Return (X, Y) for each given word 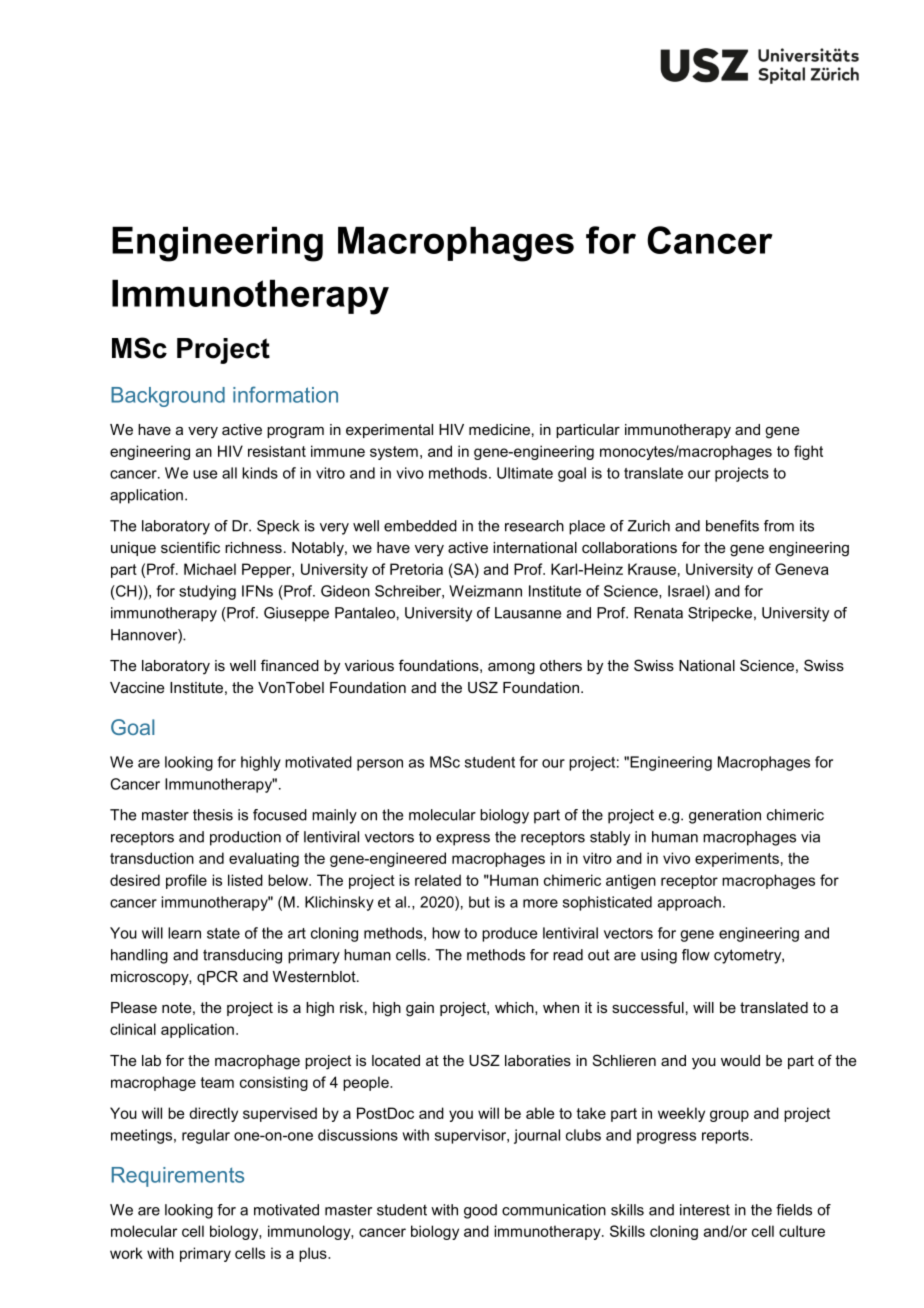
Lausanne (528, 613)
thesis (213, 815)
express (463, 840)
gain (420, 1009)
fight (808, 452)
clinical (133, 1029)
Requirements (178, 1177)
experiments (737, 859)
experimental (389, 431)
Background (168, 397)
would (740, 1060)
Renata (658, 613)
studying (207, 592)
